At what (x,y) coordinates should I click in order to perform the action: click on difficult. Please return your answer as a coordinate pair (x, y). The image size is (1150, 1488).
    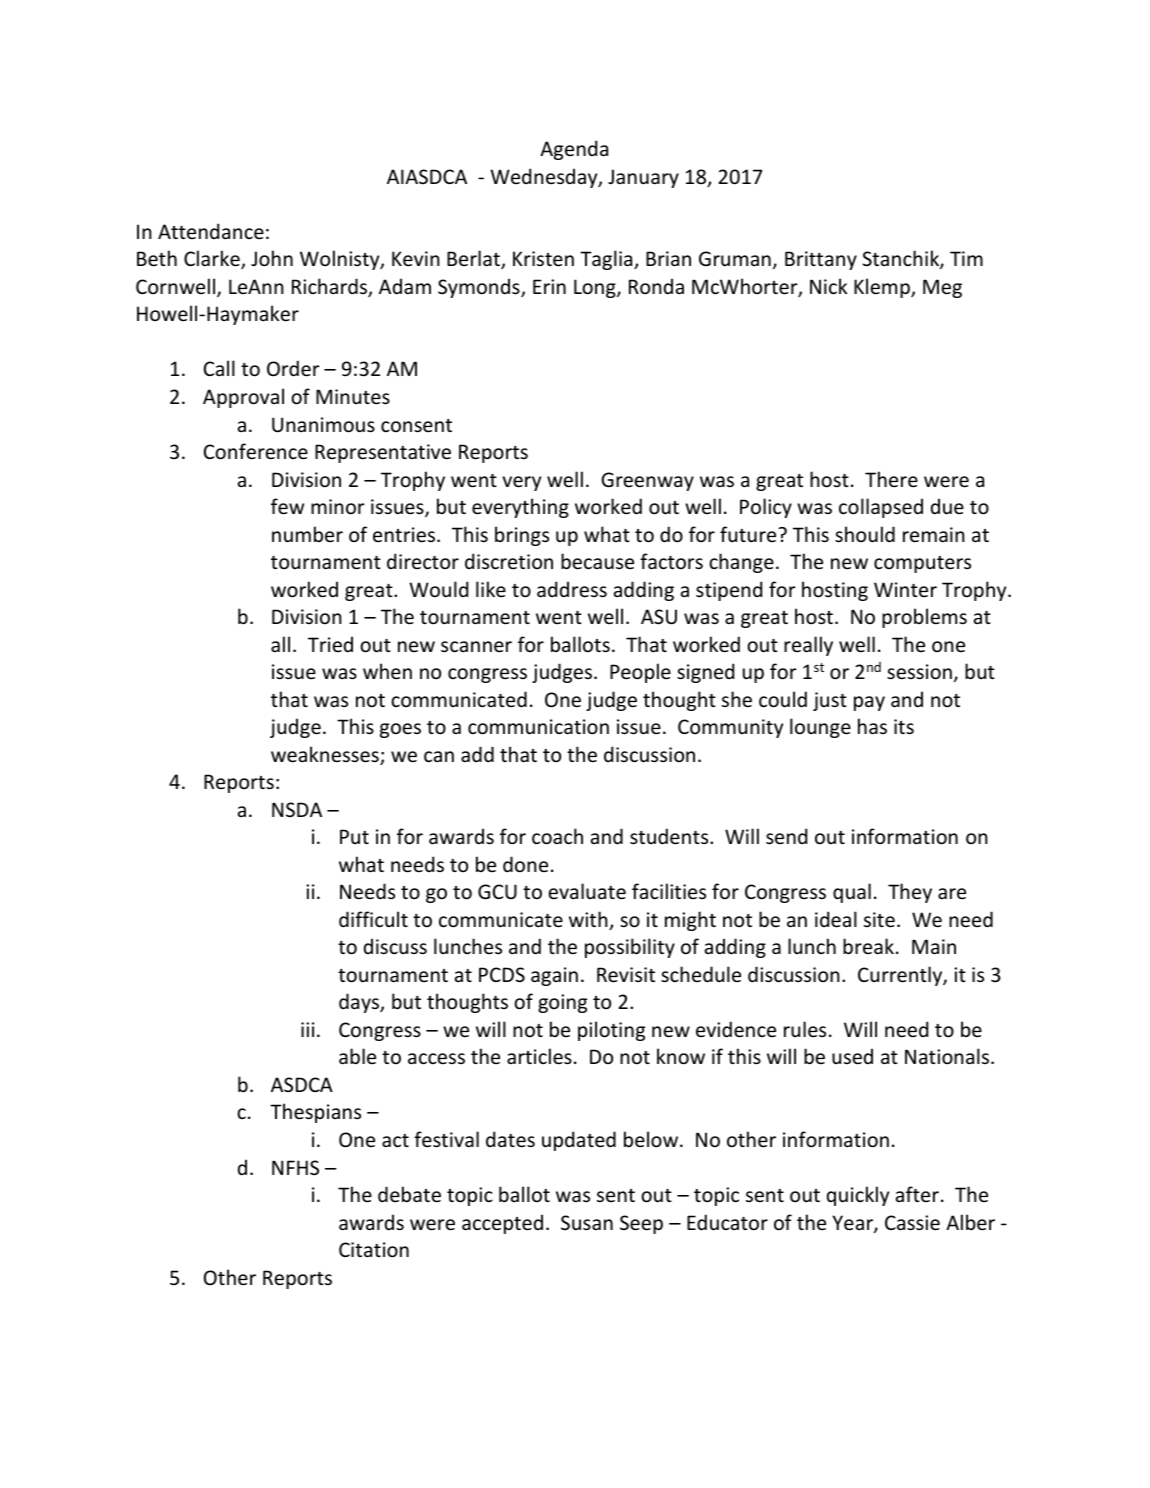
    Looking at the image, I should click on (373, 919).
